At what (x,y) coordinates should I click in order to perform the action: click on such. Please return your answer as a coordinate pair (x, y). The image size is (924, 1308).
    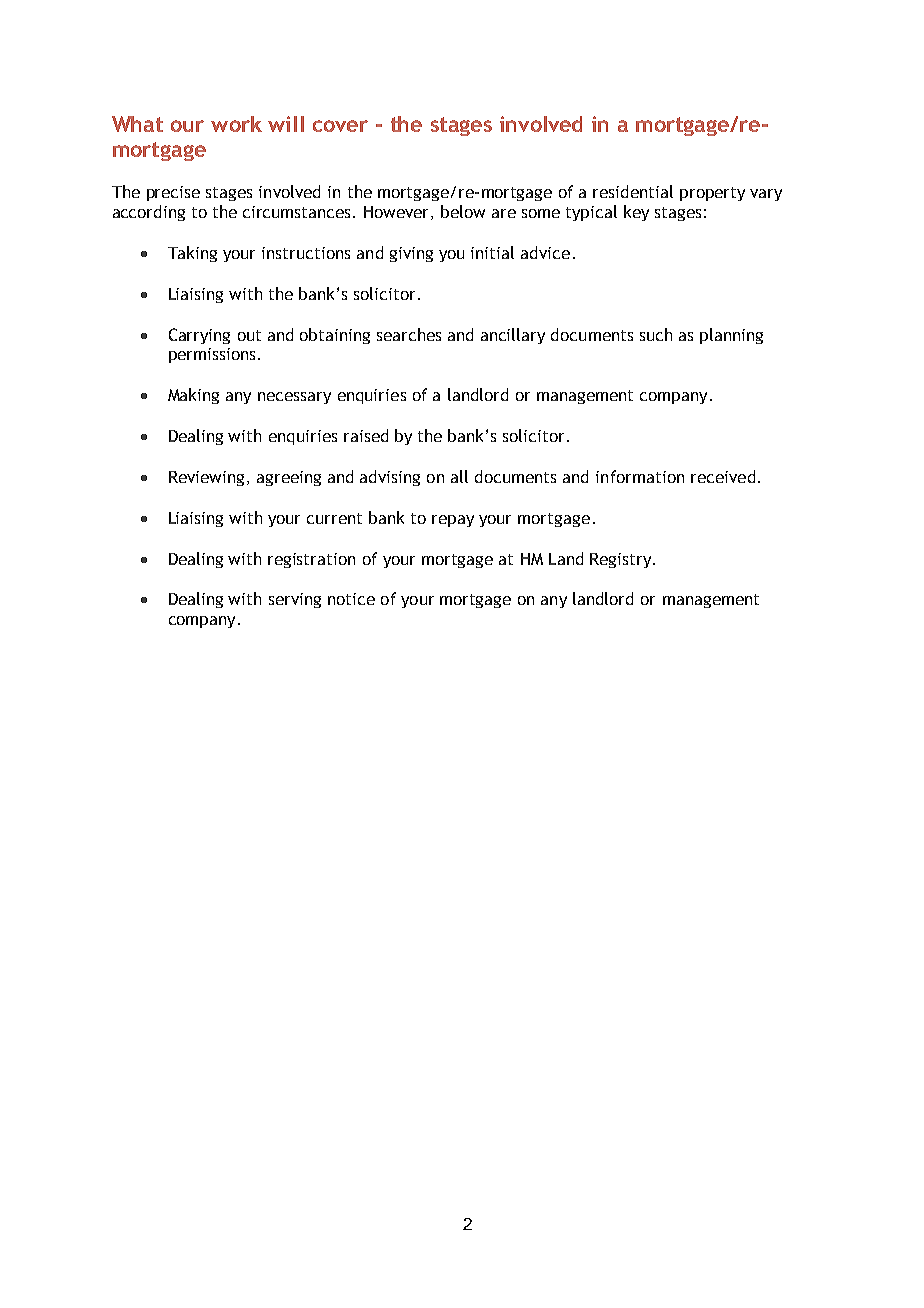
    Looking at the image, I should click on (656, 334).
